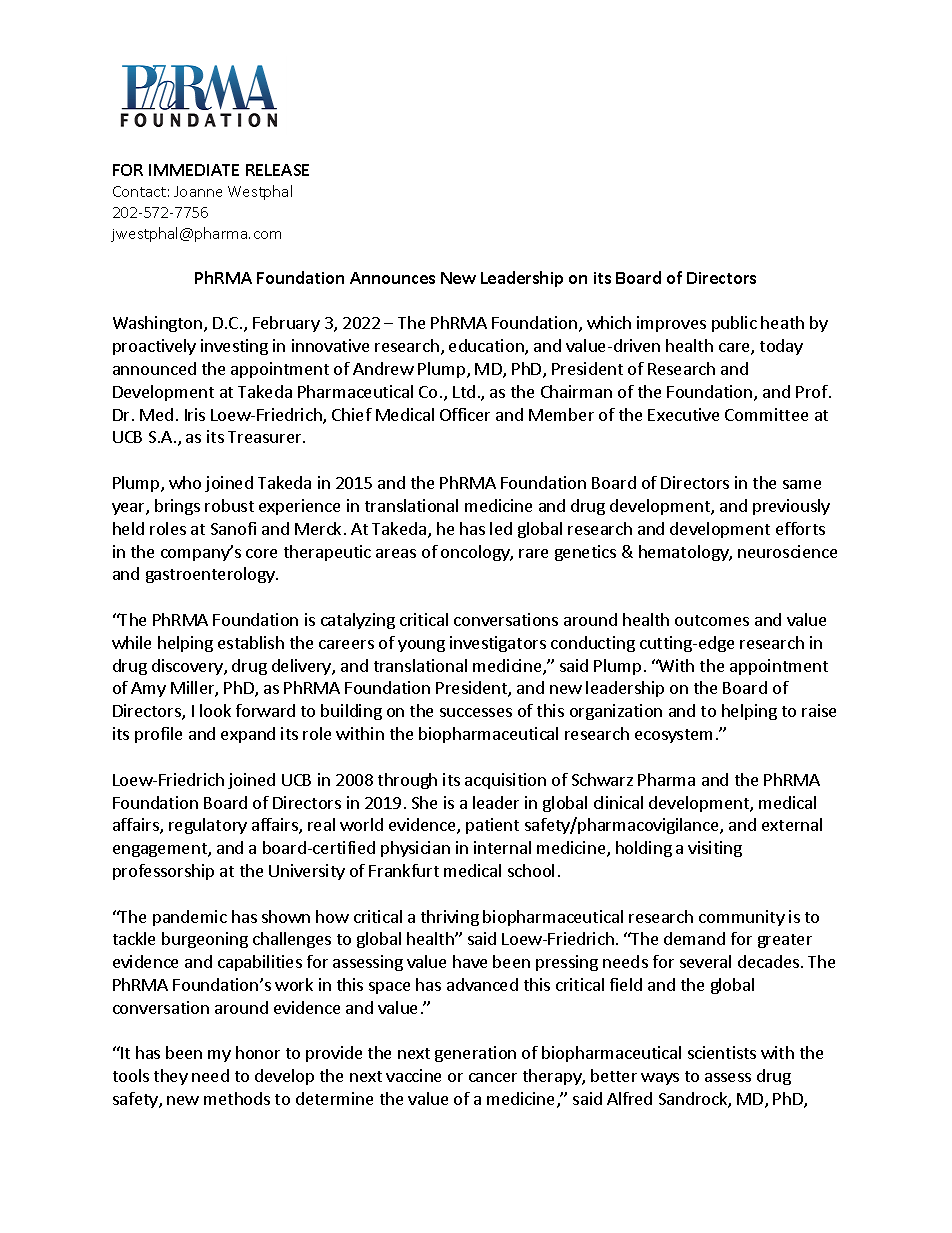  What do you see at coordinates (392, 278) in the image?
I see `Announces` at bounding box center [392, 278].
